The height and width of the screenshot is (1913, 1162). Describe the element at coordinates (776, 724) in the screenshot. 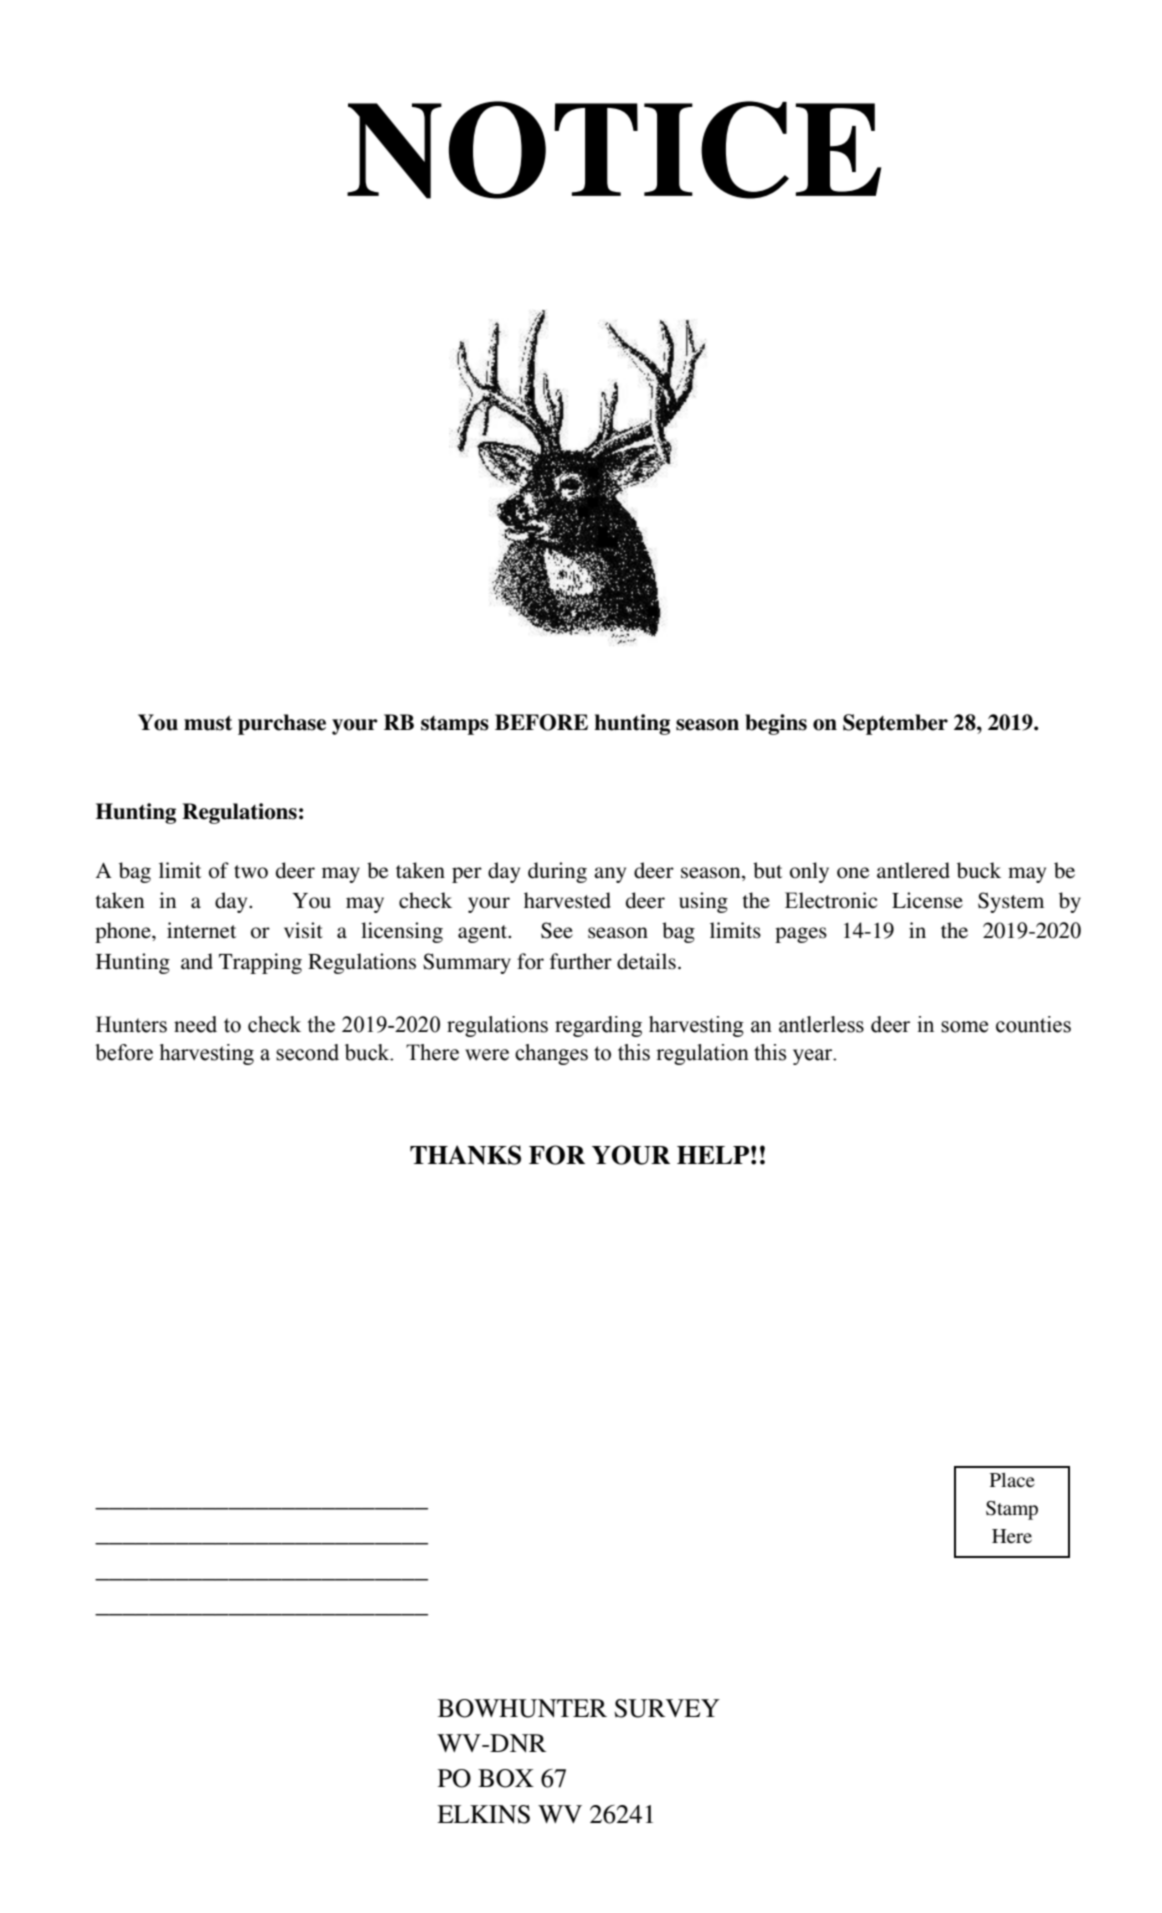

I see `begins` at that location.
